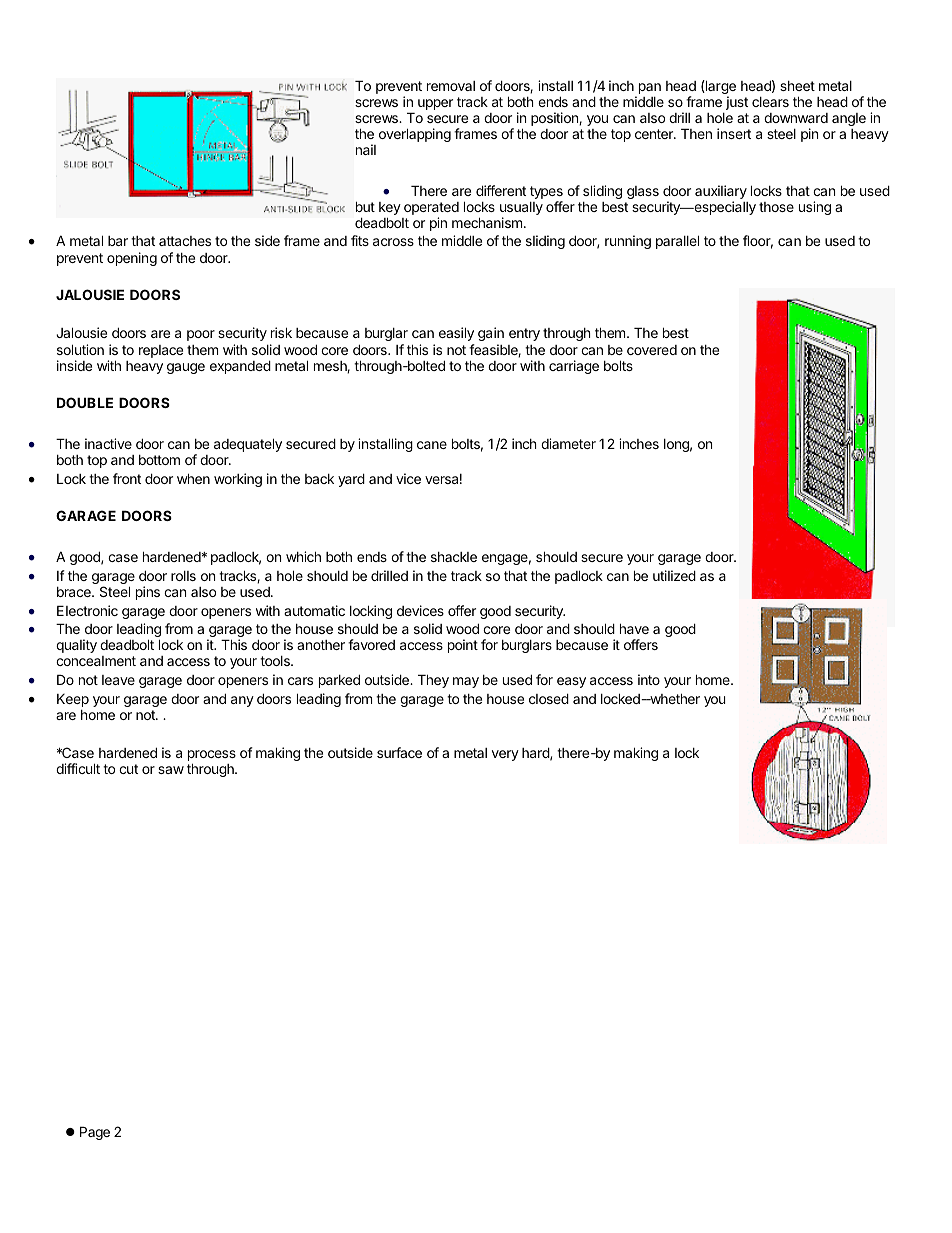 The image size is (952, 1233). Describe the element at coordinates (649, 679) in the screenshot. I see `into` at that location.
